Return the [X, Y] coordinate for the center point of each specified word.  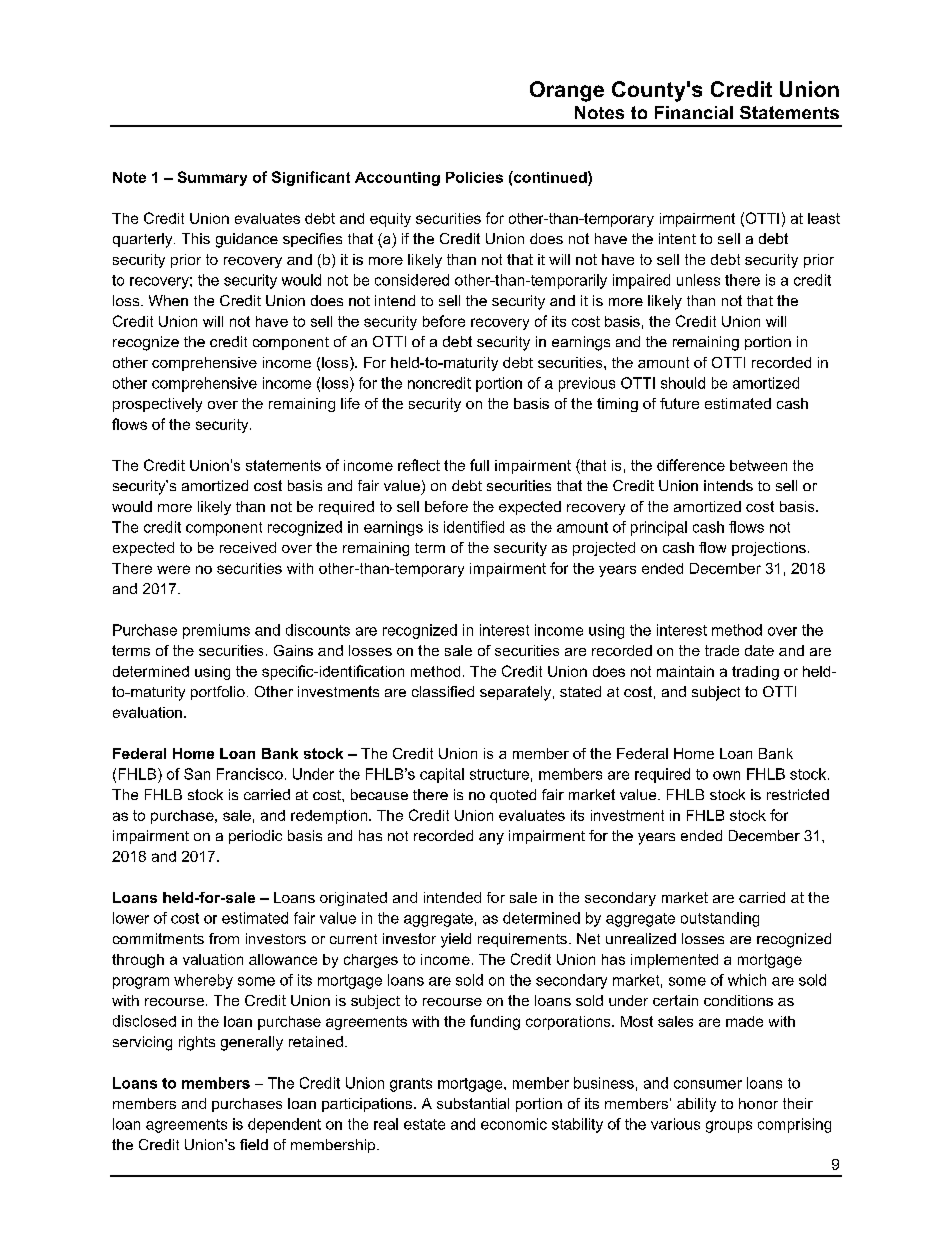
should [683, 383]
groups [729, 1127]
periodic [255, 837]
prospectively [157, 405]
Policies [474, 177]
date [759, 650]
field [254, 1144]
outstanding [720, 919]
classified [443, 691]
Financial [694, 112]
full [479, 465]
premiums [216, 631]
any [491, 839]
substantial [473, 1103]
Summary [212, 178]
